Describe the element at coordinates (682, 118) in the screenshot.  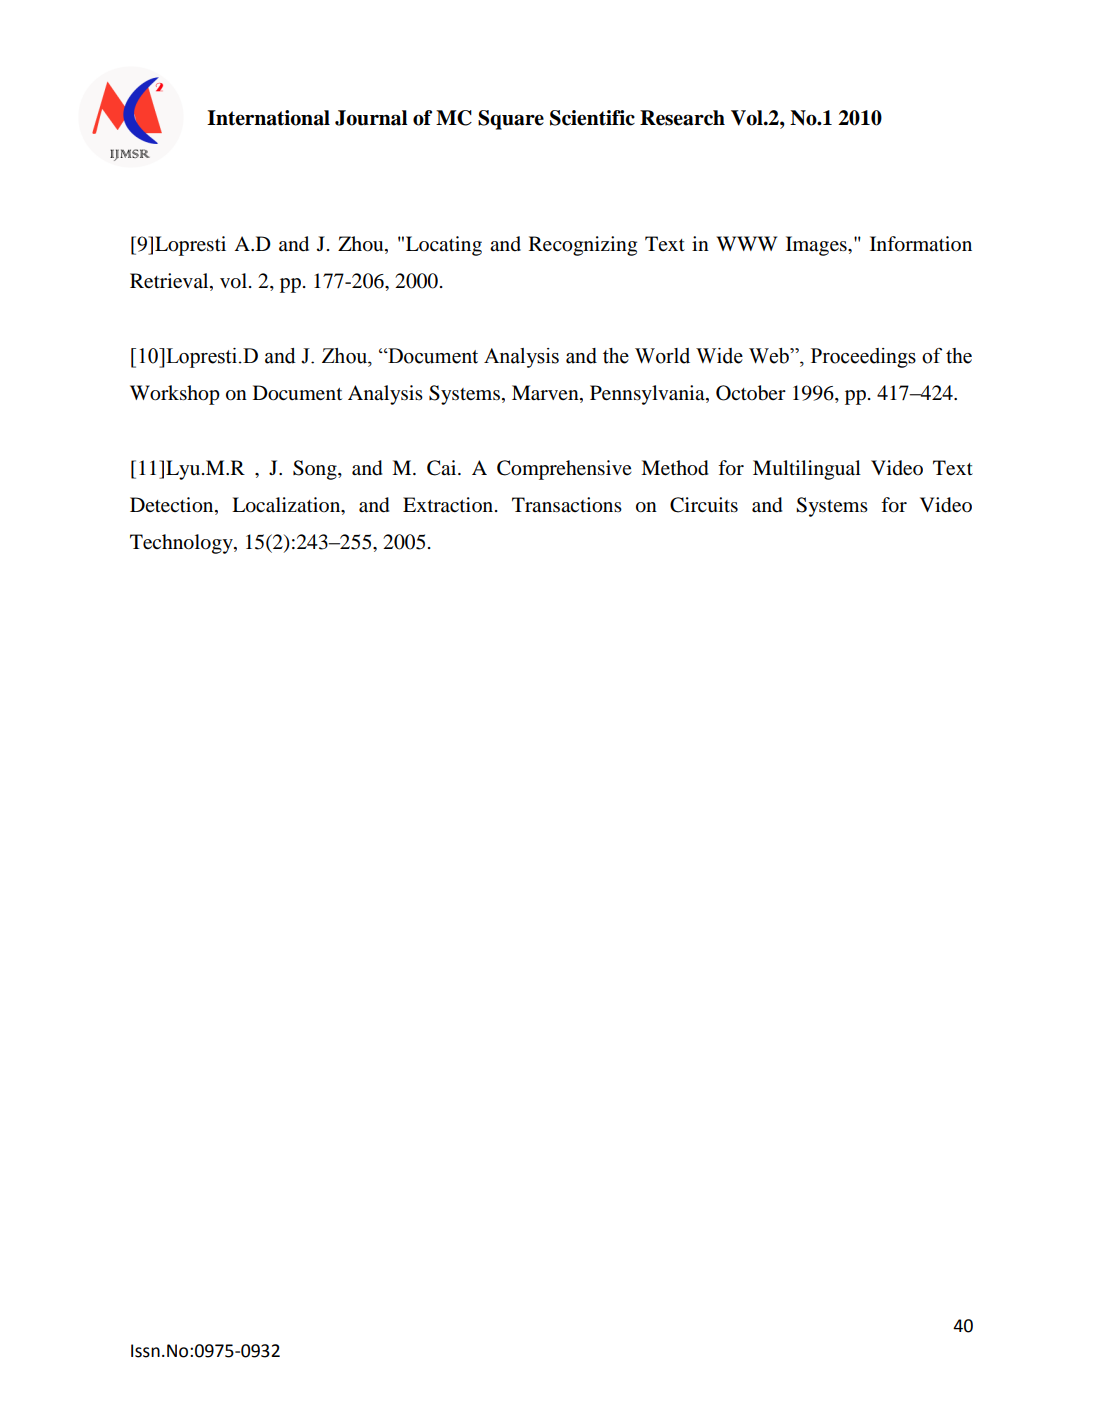
I see `Research` at that location.
